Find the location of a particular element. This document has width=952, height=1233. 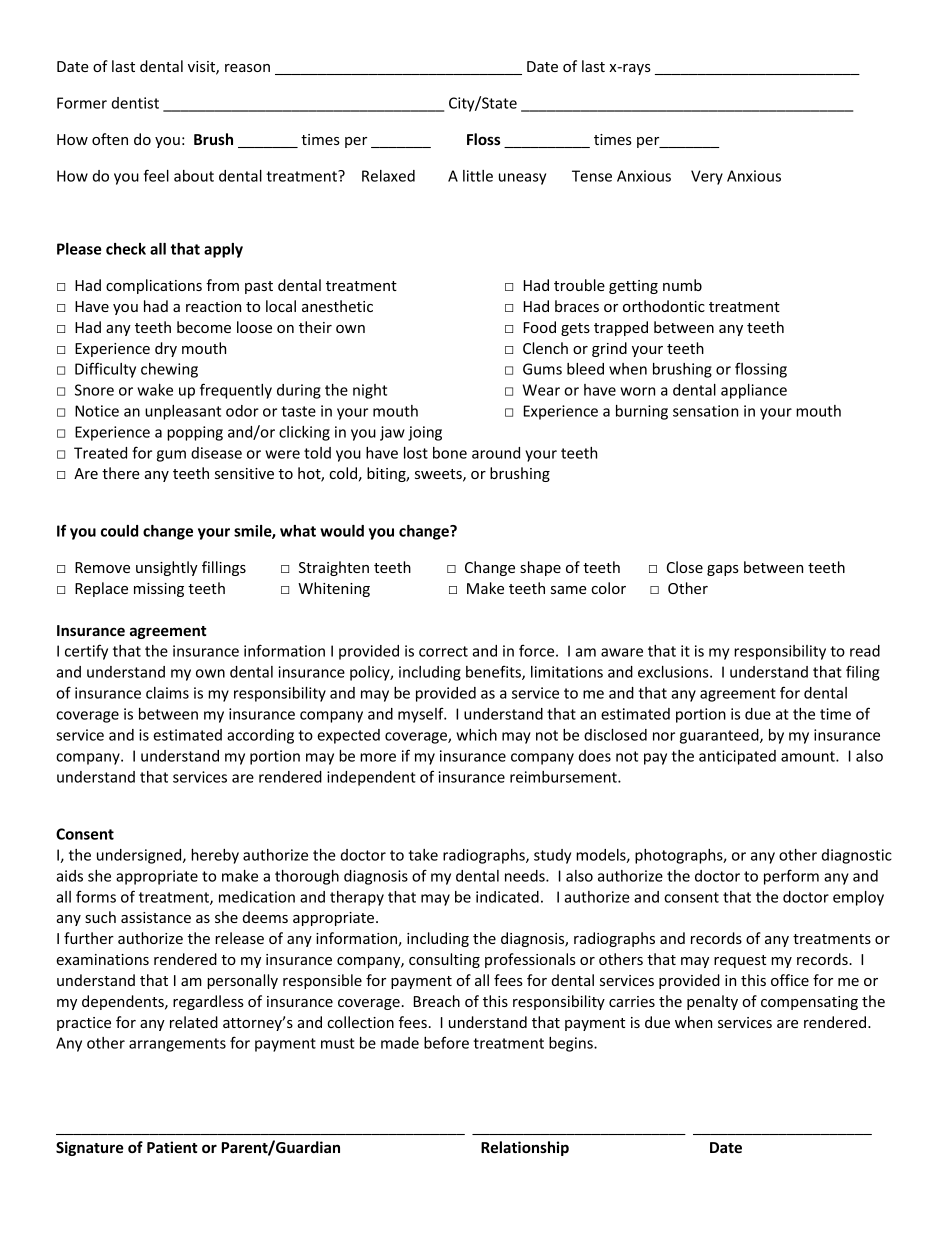

Very is located at coordinates (707, 177).
